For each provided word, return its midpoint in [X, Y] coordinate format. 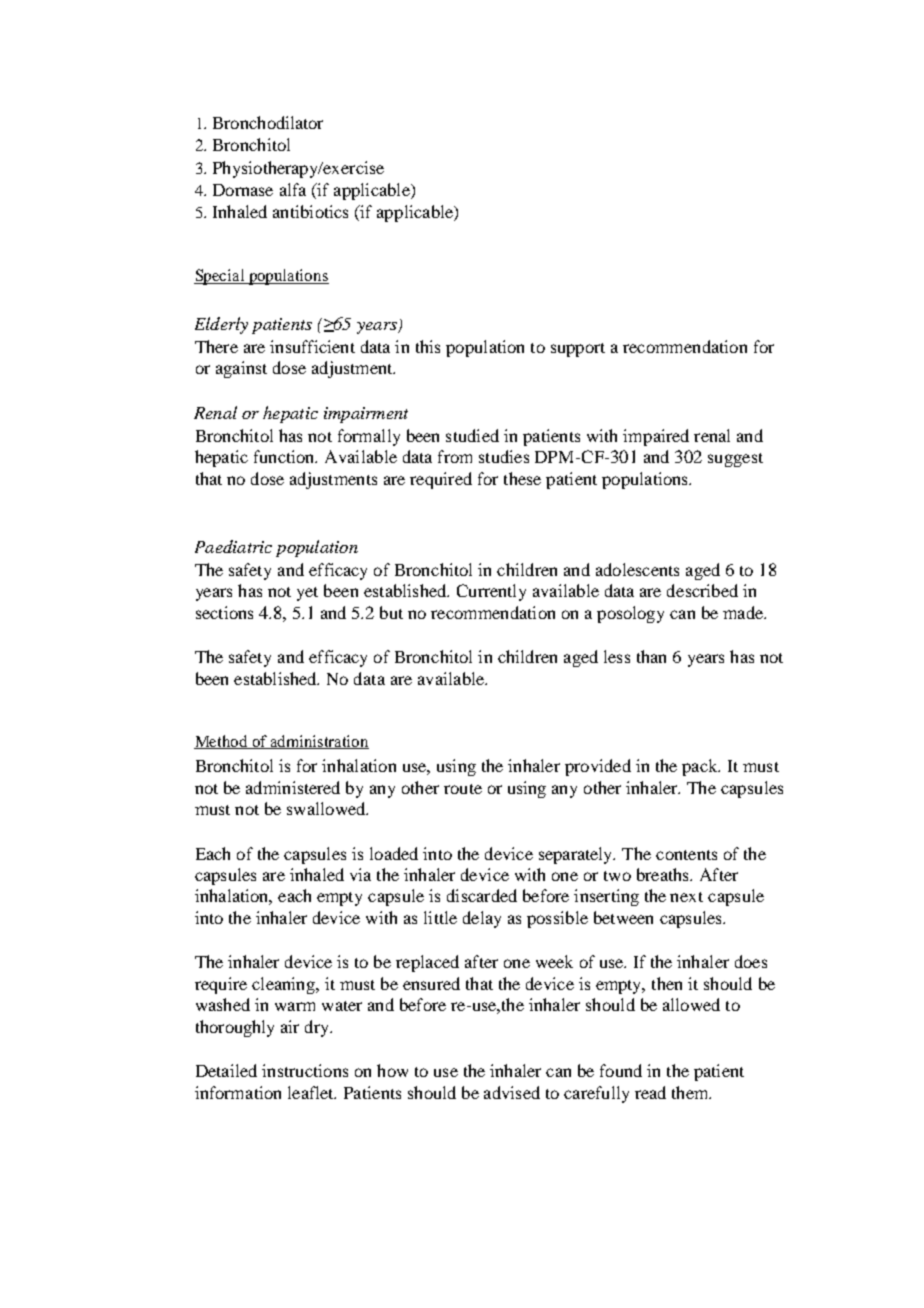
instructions [305, 1070]
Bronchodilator [268, 122]
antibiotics [310, 211]
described [702, 590]
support [578, 350]
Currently [491, 592]
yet [307, 594]
